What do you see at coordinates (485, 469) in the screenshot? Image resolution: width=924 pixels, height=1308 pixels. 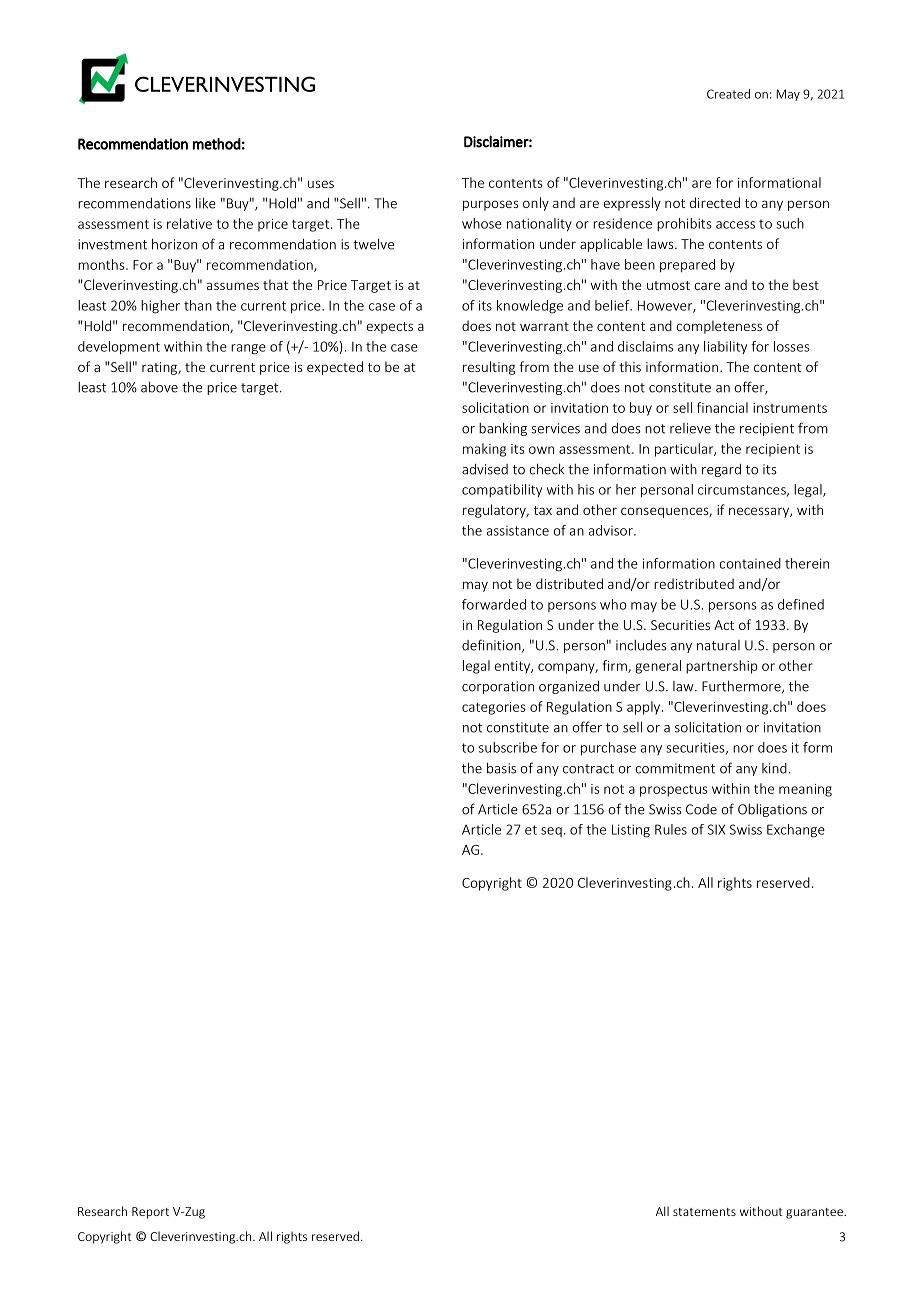 I see `advised` at bounding box center [485, 469].
